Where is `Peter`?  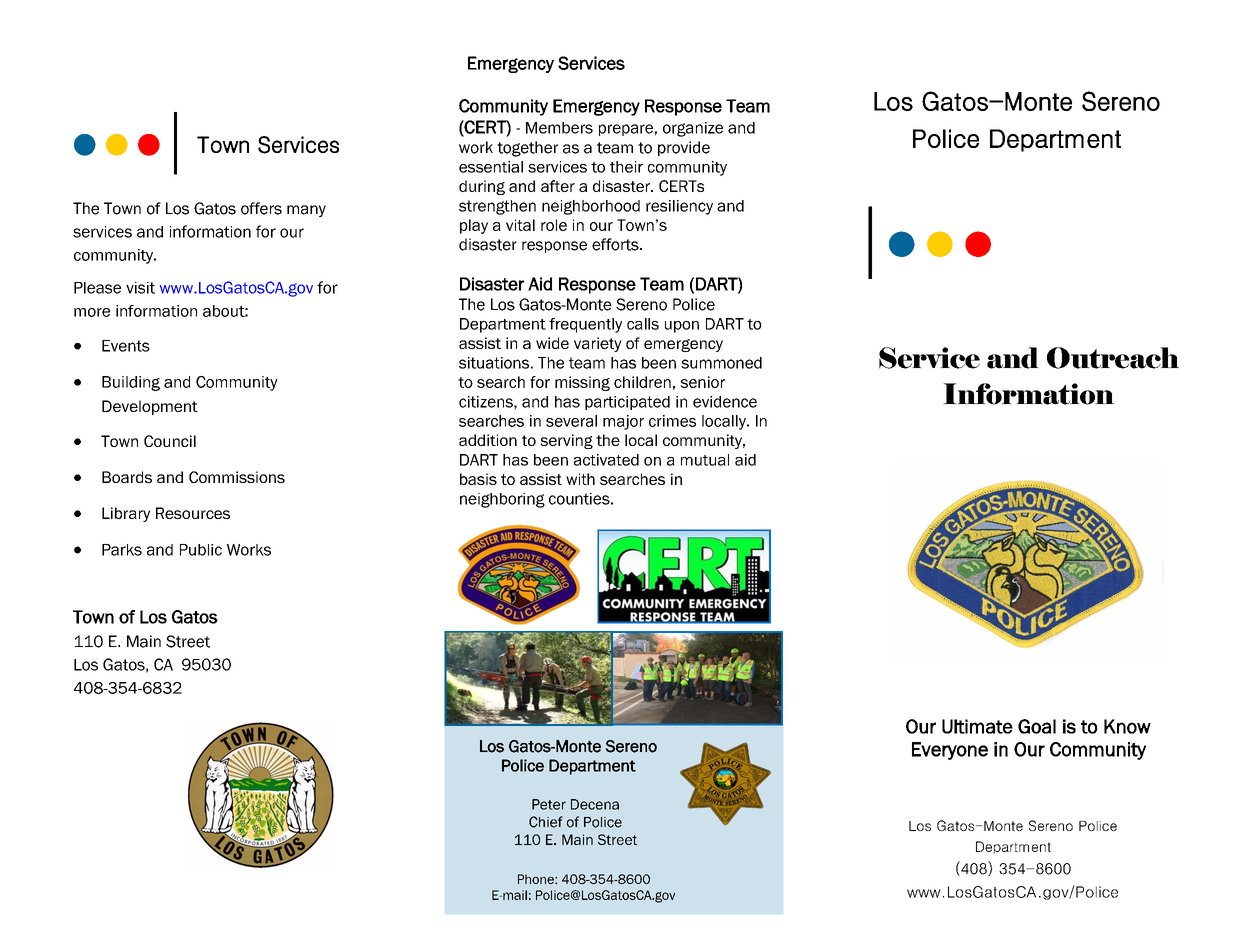
Peter is located at coordinates (549, 804).
